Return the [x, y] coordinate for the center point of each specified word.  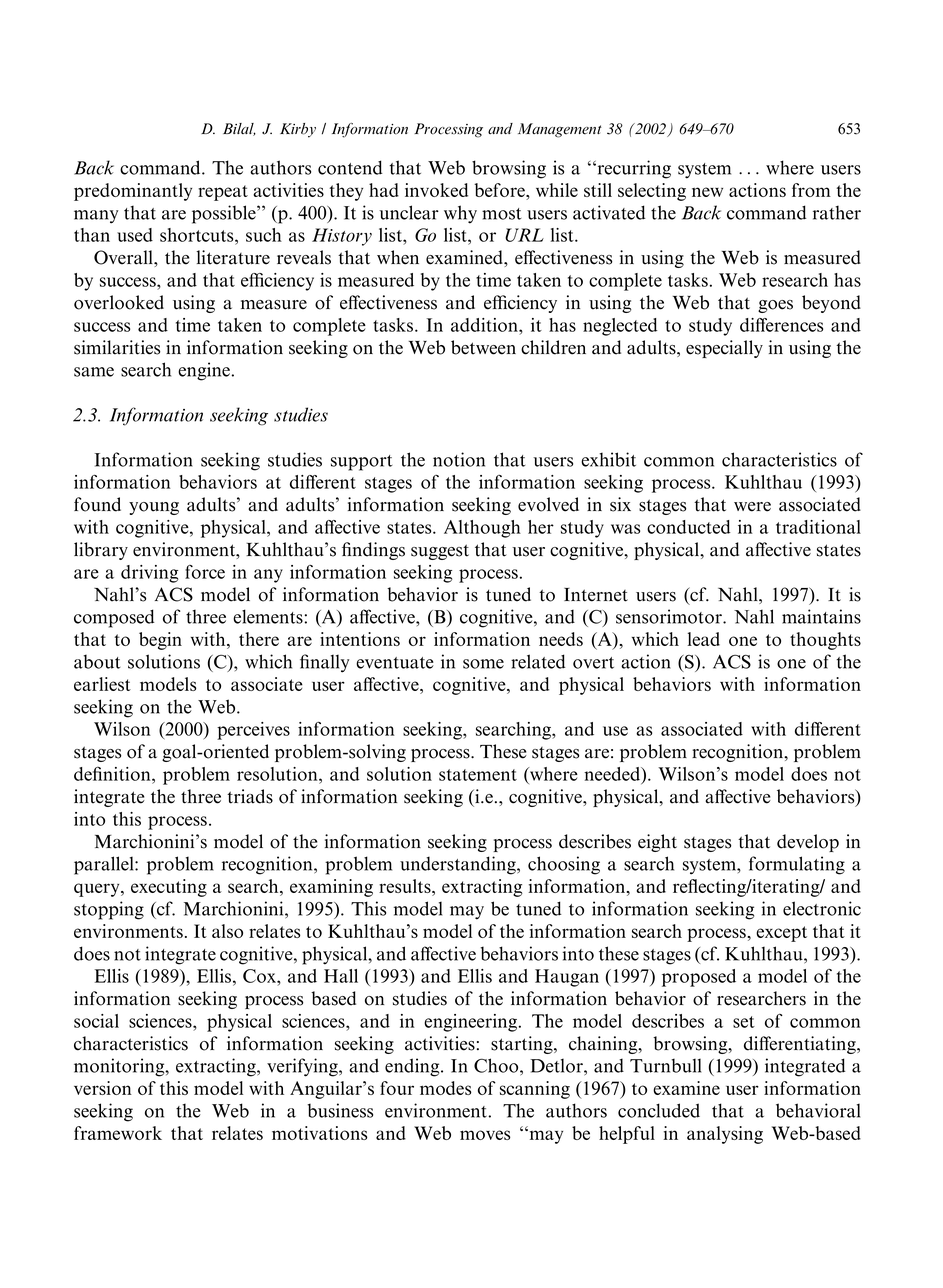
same [94, 372]
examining [331, 888]
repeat [223, 193]
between [483, 347]
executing [169, 888]
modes [445, 1088]
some [483, 664]
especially [724, 349]
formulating [797, 865]
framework [118, 1133]
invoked [436, 190]
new [707, 192]
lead [703, 639]
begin [160, 641]
